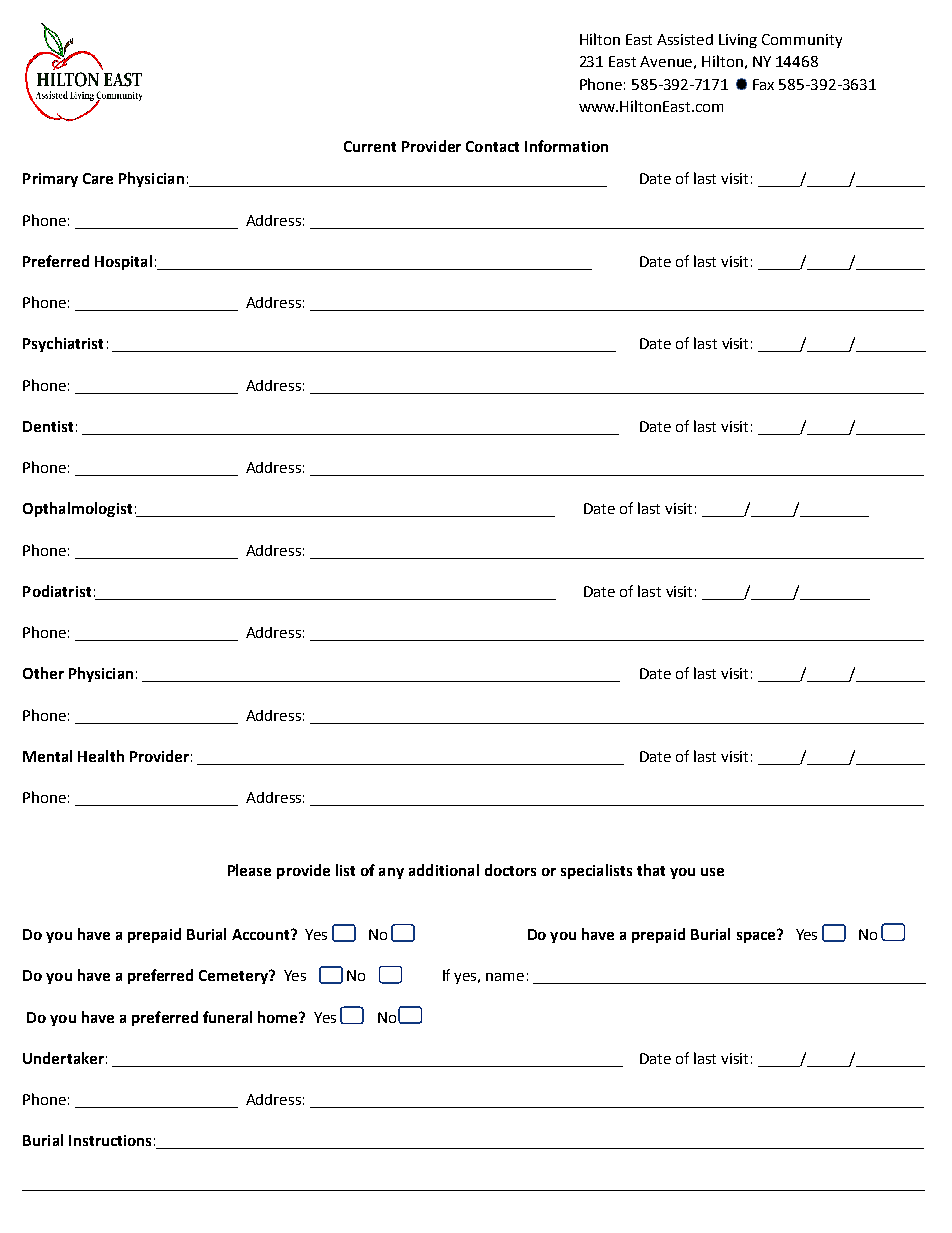  Describe the element at coordinates (757, 936) in the screenshot. I see `space` at that location.
